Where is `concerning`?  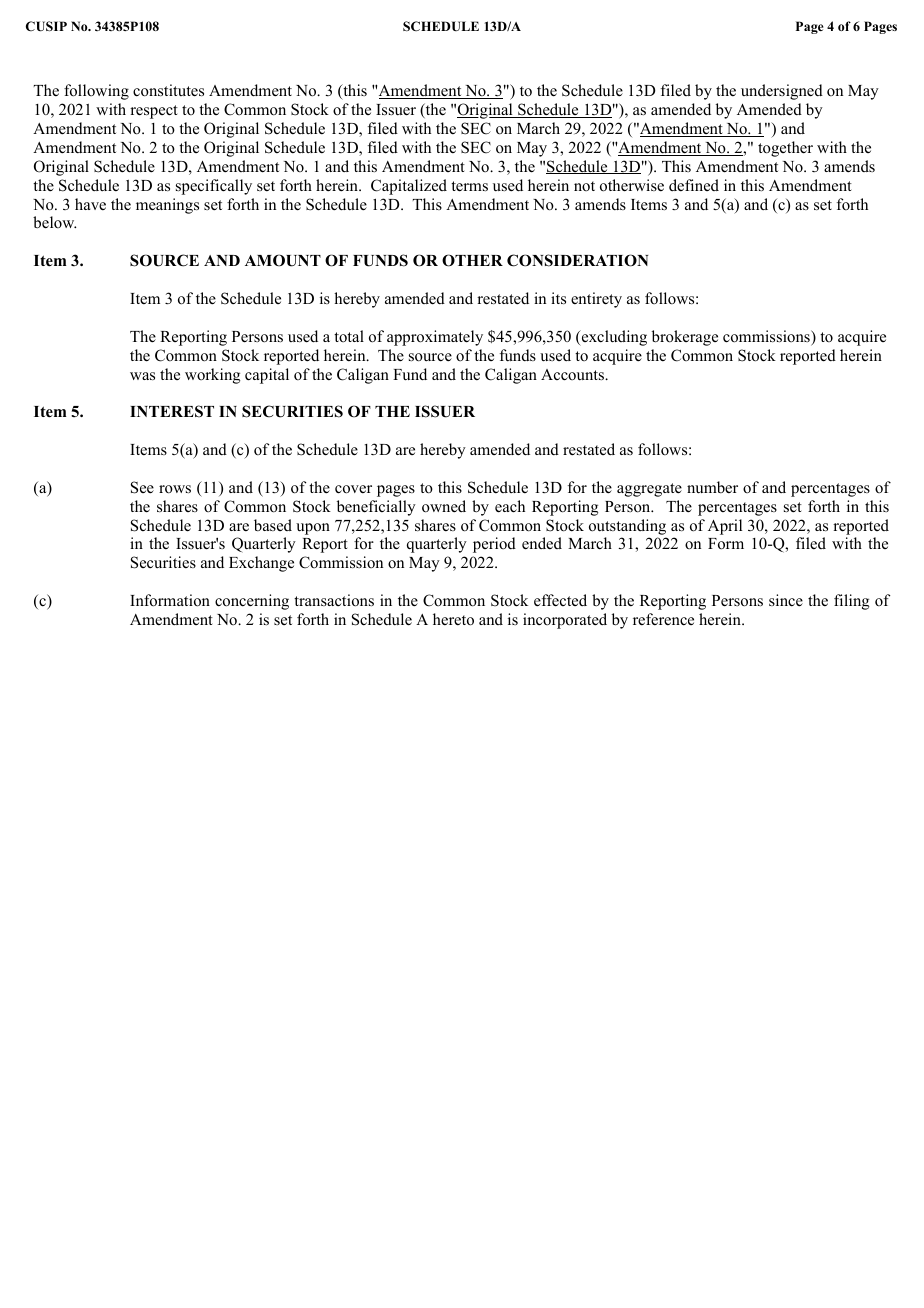 concerning is located at coordinates (252, 602).
